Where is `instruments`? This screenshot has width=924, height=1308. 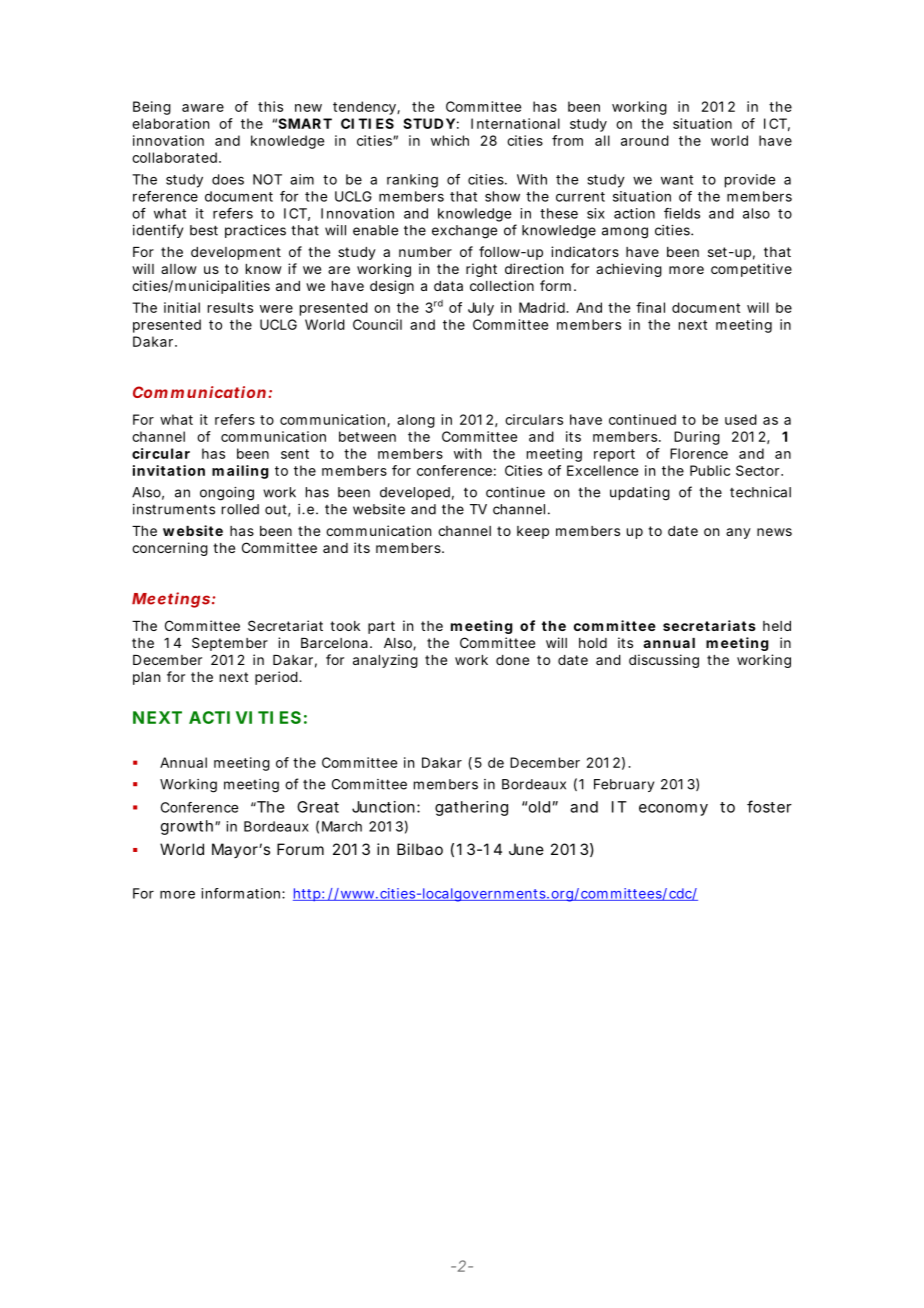
instruments is located at coordinates (174, 509).
